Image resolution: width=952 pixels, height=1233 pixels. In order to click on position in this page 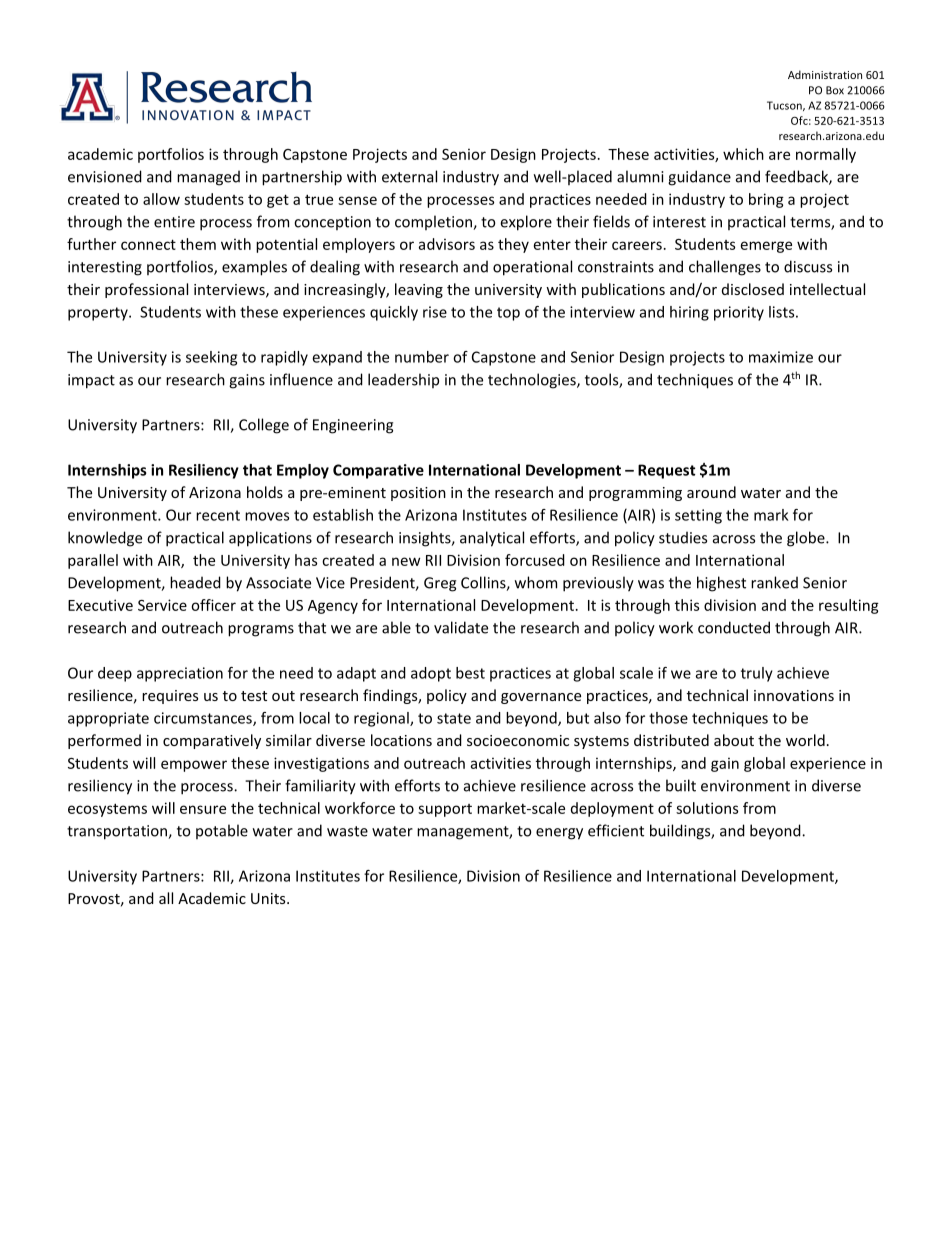, I will do `click(418, 494)`.
